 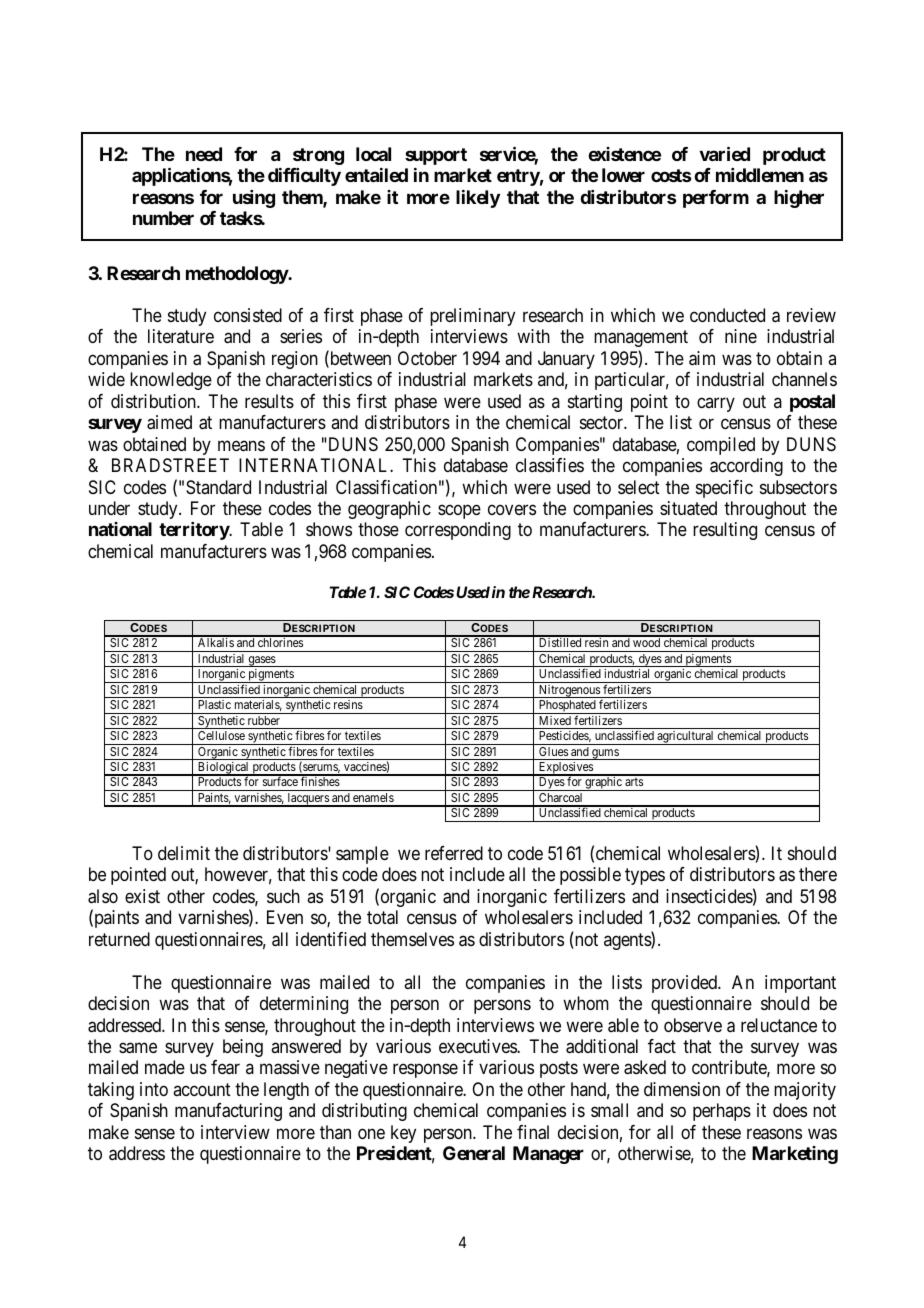 What do you see at coordinates (261, 661) in the image?
I see `gases` at bounding box center [261, 661].
